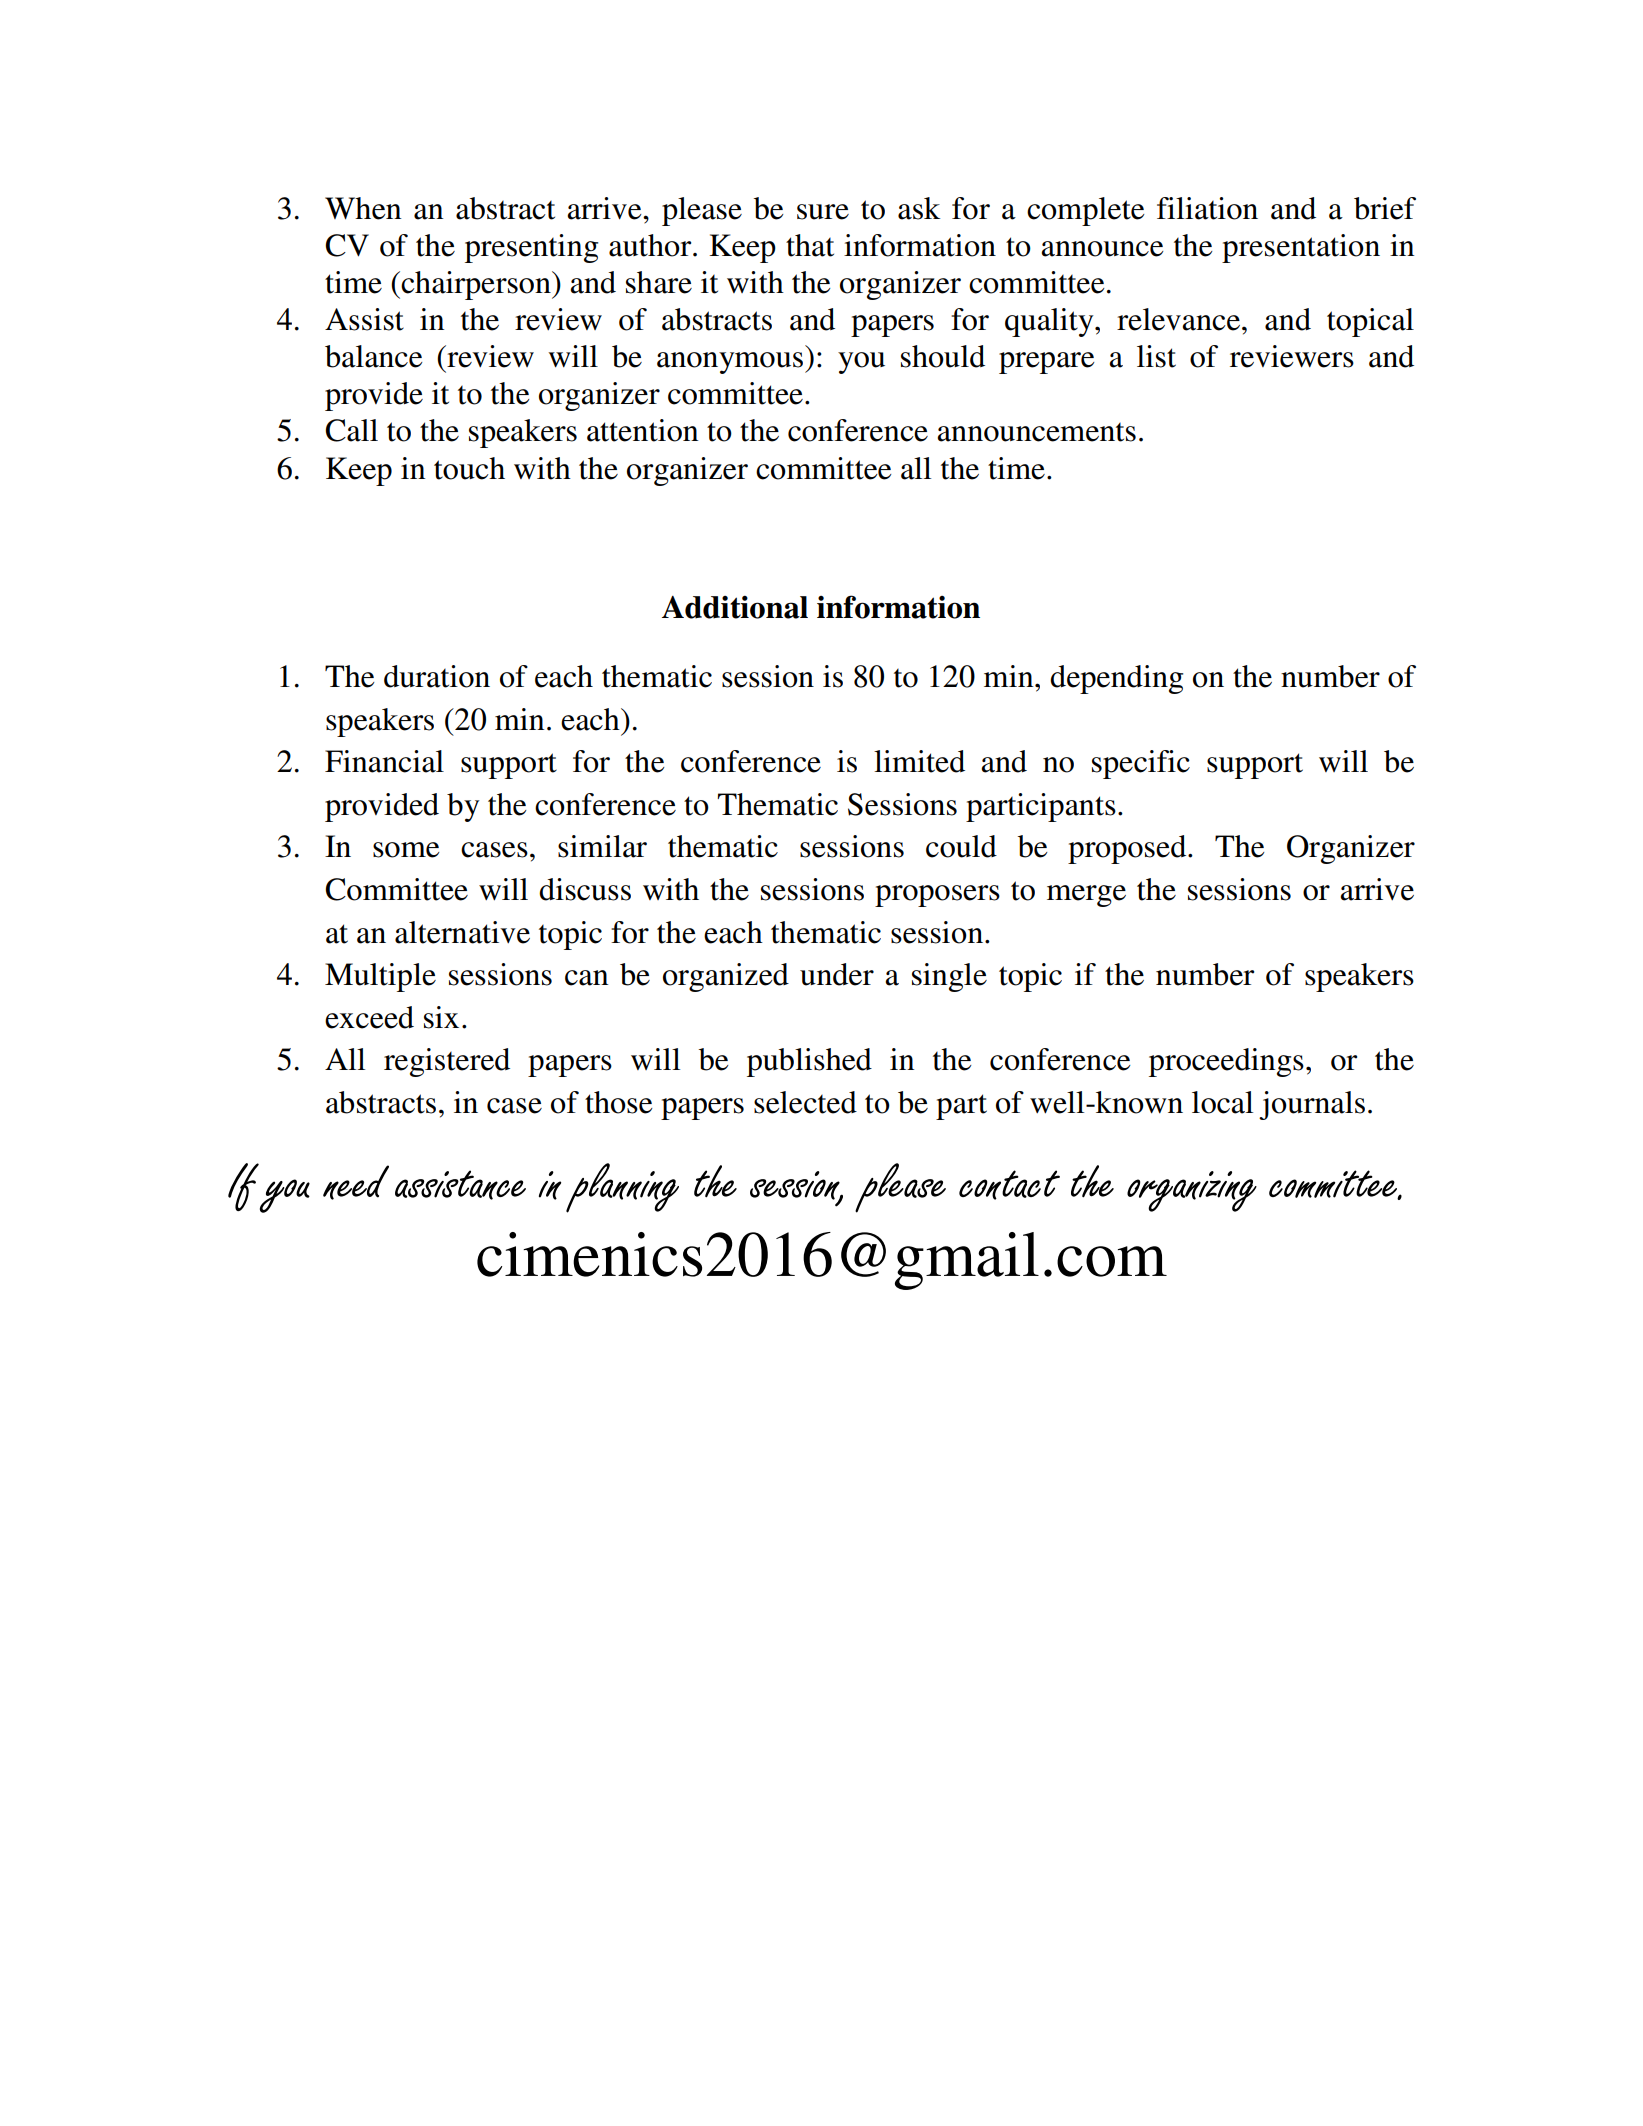  I want to click on that, so click(810, 245).
